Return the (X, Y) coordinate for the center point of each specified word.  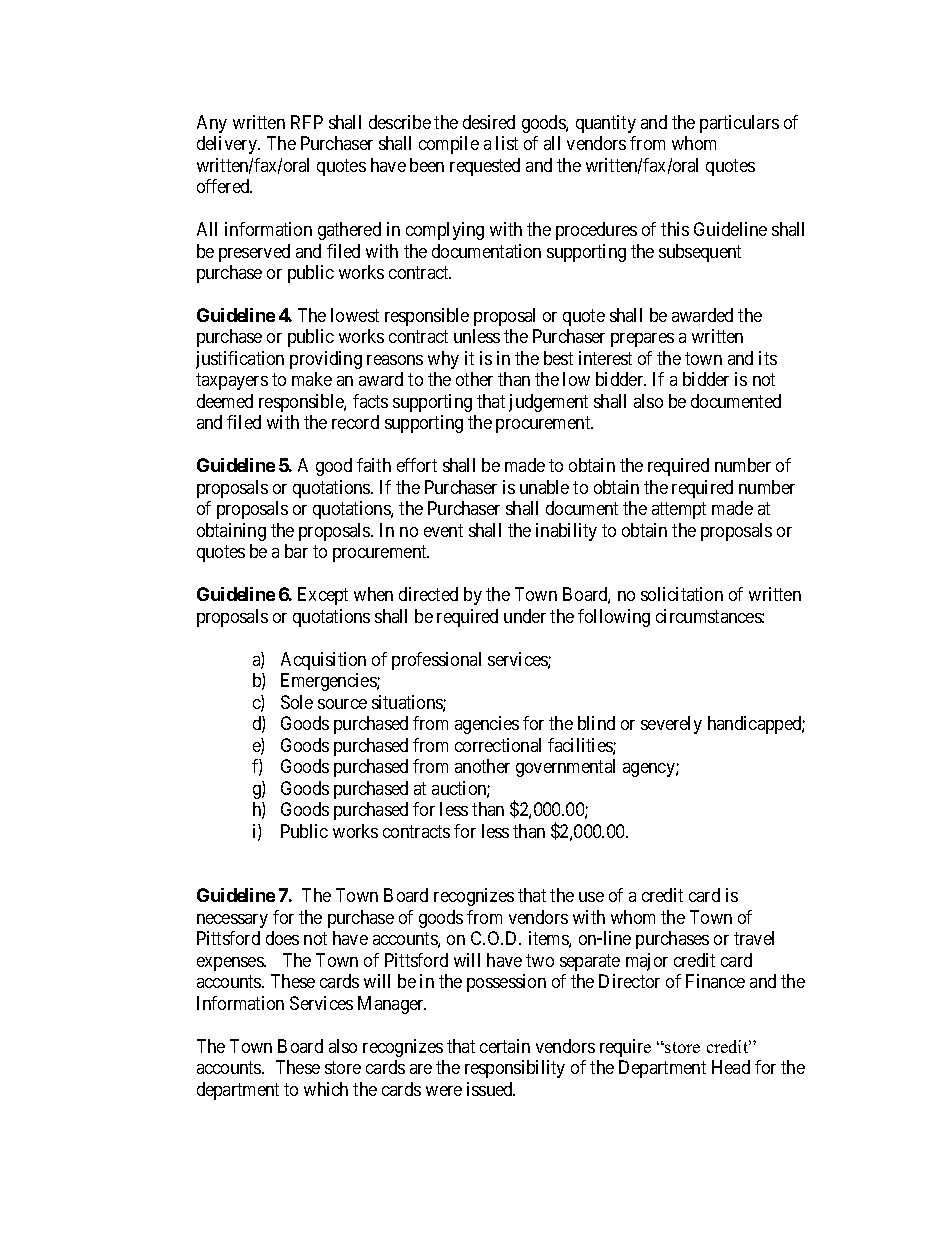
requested (485, 167)
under (525, 616)
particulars (739, 124)
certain (505, 1046)
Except (323, 596)
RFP (307, 122)
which (326, 1089)
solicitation (682, 594)
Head (731, 1067)
